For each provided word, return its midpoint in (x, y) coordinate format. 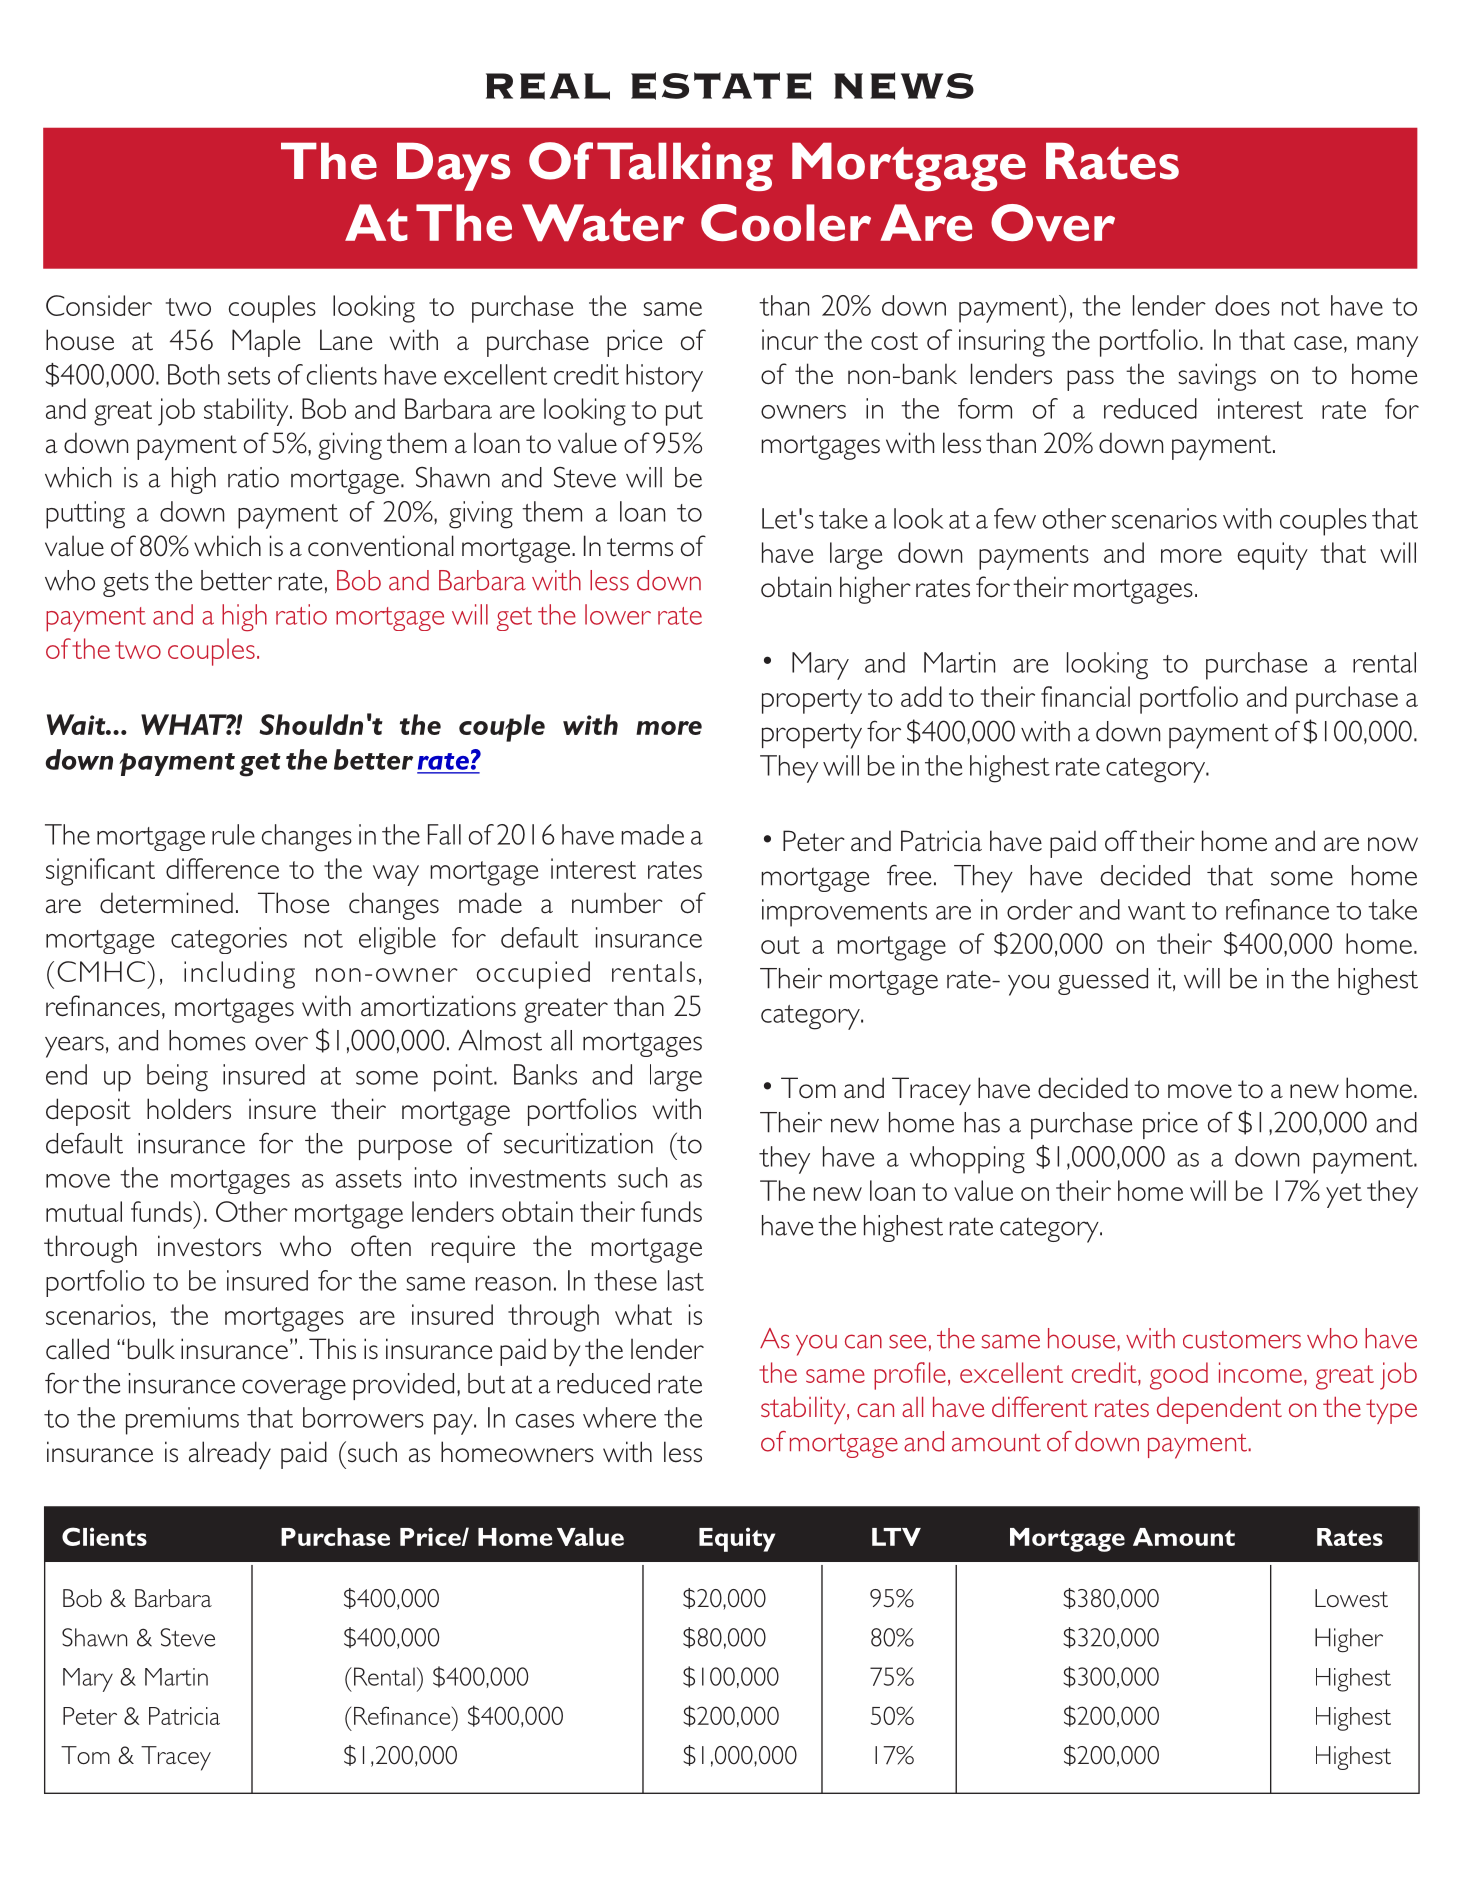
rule (233, 834)
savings (1217, 377)
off (1121, 841)
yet (1344, 1195)
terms (640, 547)
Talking (685, 166)
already (230, 1455)
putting (85, 515)
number (617, 903)
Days (453, 166)
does (1242, 305)
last (686, 1280)
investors (209, 1246)
